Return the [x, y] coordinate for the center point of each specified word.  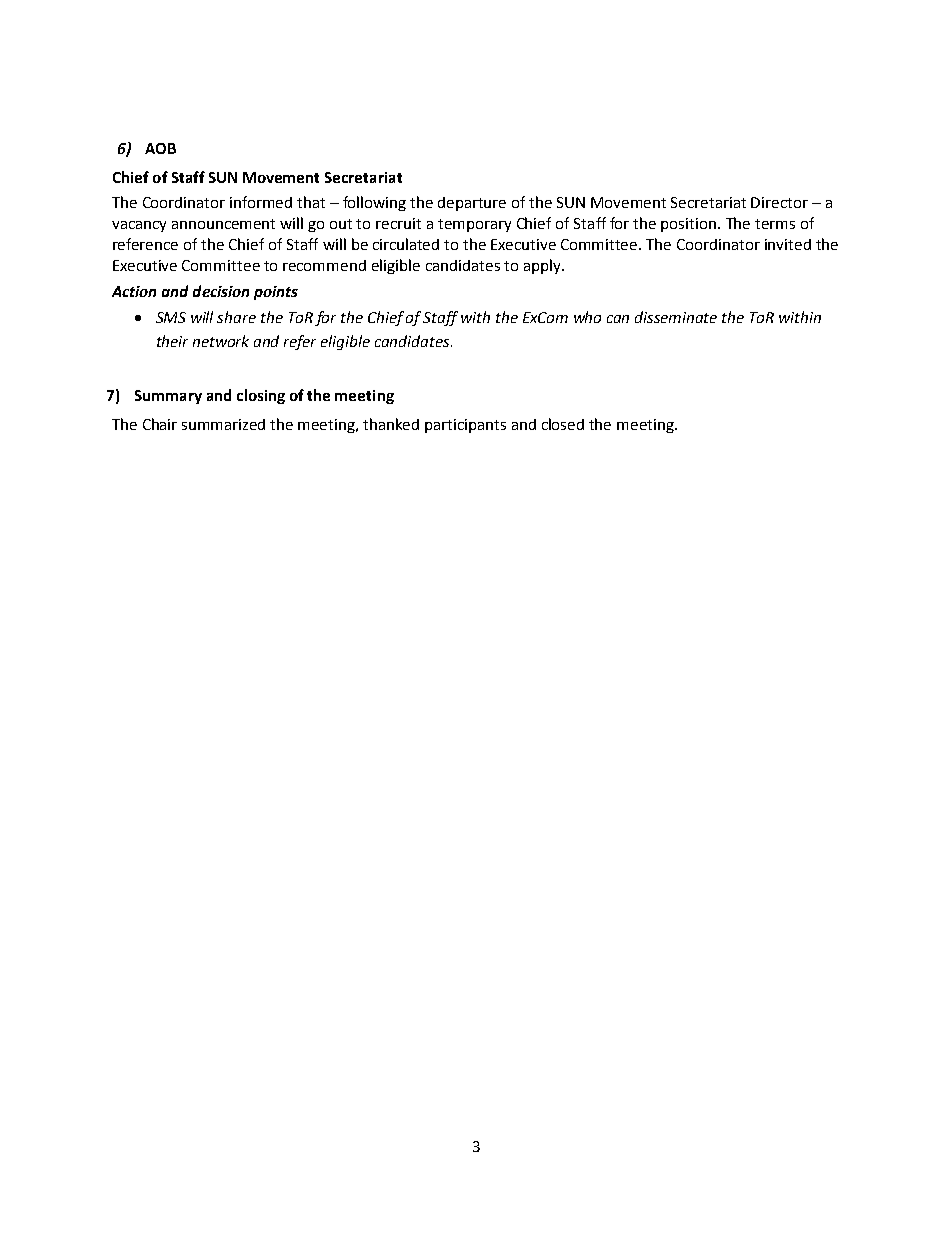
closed [563, 424]
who [587, 317]
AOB [160, 148]
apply [543, 266]
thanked [391, 424]
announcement [223, 224]
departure [472, 204]
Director [779, 202]
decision [221, 291]
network [221, 341]
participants [465, 426]
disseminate [676, 317]
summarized [223, 424]
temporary [474, 225]
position [690, 225]
